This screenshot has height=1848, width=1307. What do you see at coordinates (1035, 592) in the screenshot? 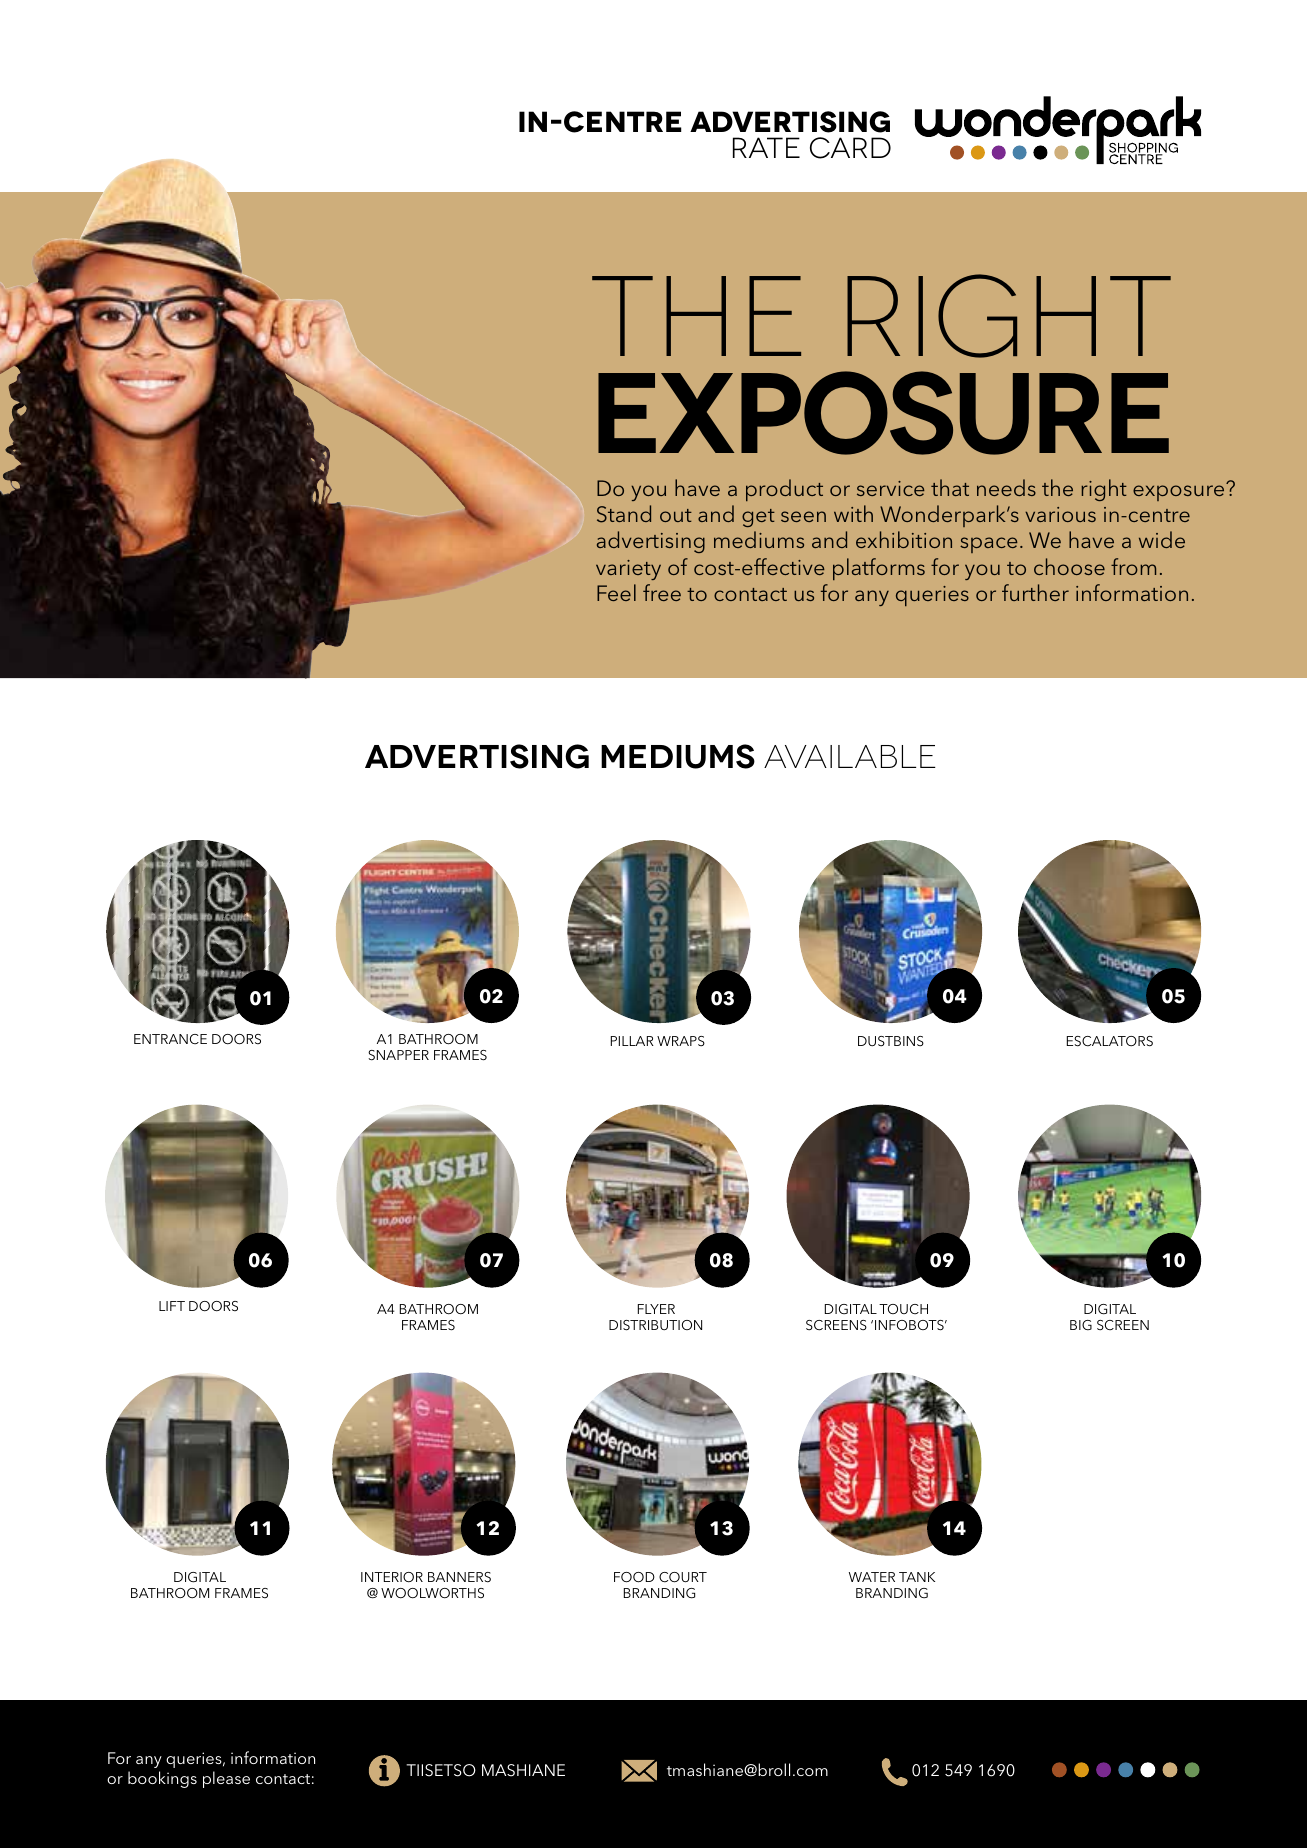
I see `further` at bounding box center [1035, 592].
